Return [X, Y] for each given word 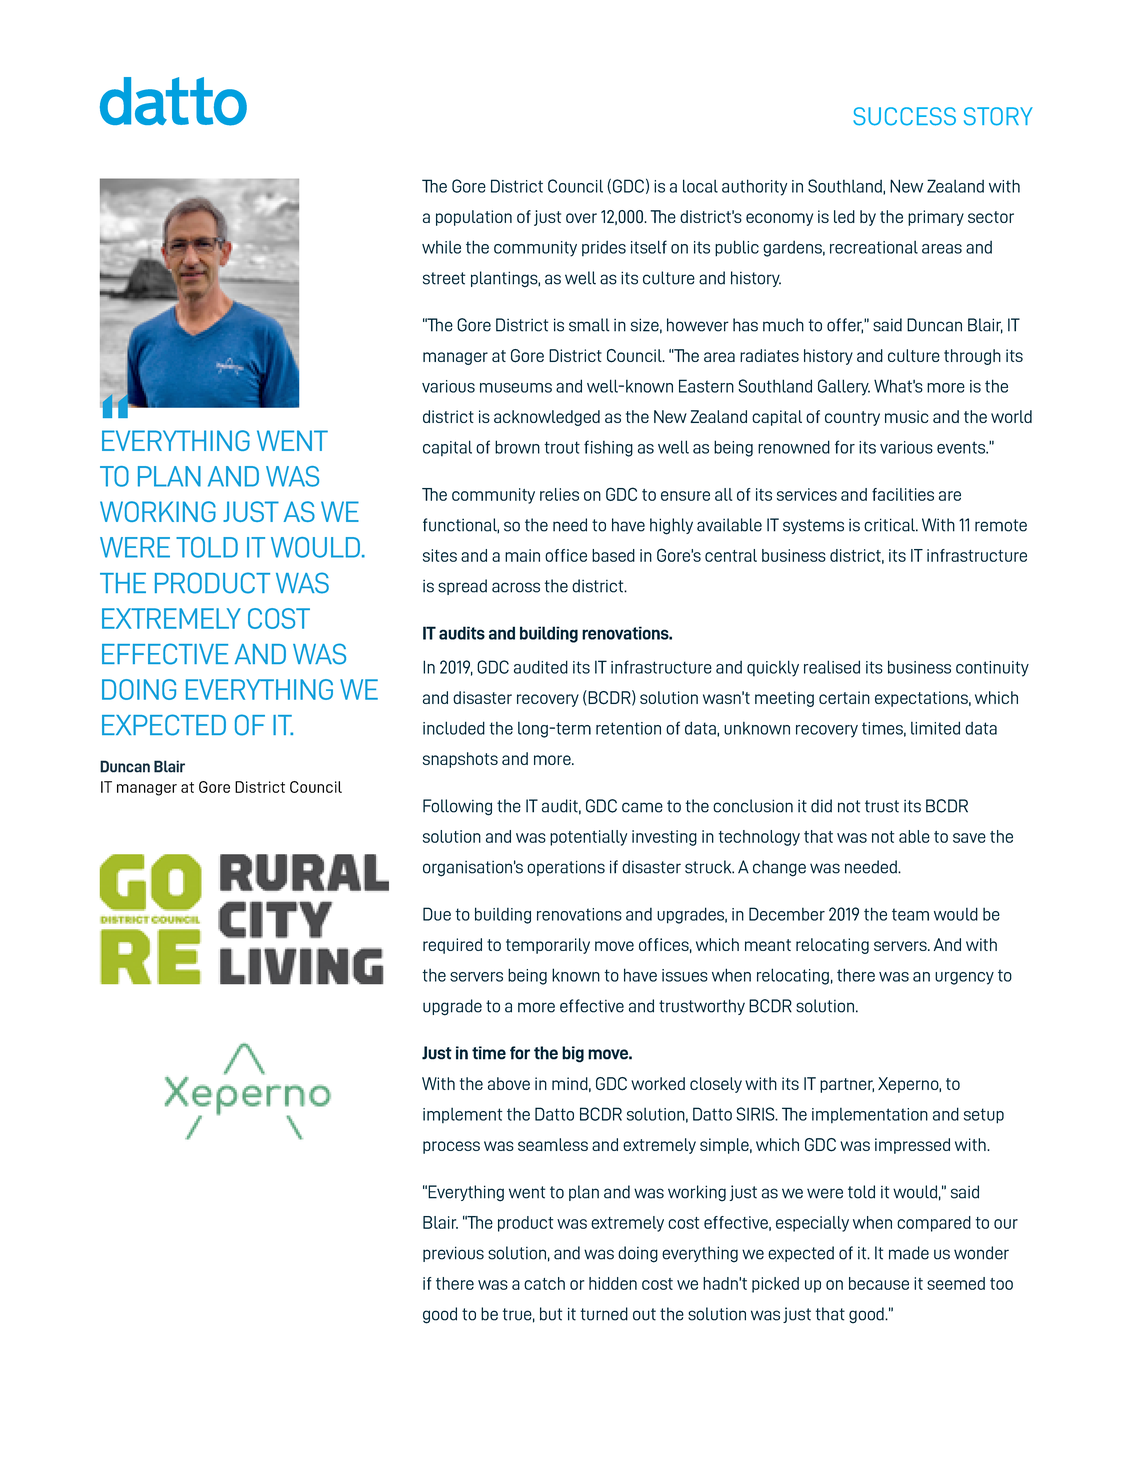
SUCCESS [904, 116]
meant [768, 945]
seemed [956, 1283]
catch [544, 1283]
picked [775, 1285]
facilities [903, 494]
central [731, 555]
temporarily [548, 946]
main [522, 555]
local [700, 186]
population [474, 218]
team [910, 914]
